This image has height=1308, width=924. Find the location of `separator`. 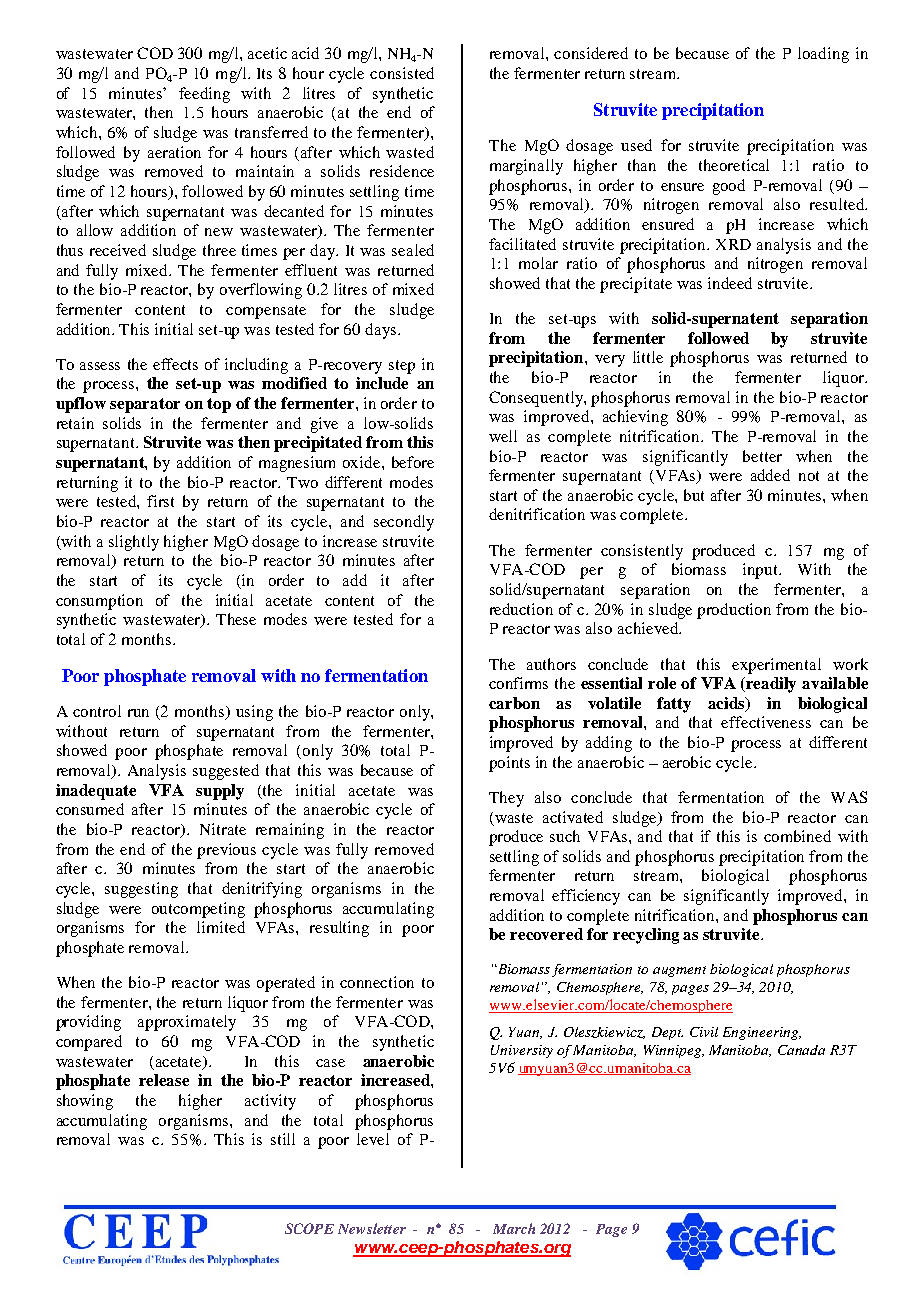

separator is located at coordinates (145, 405).
